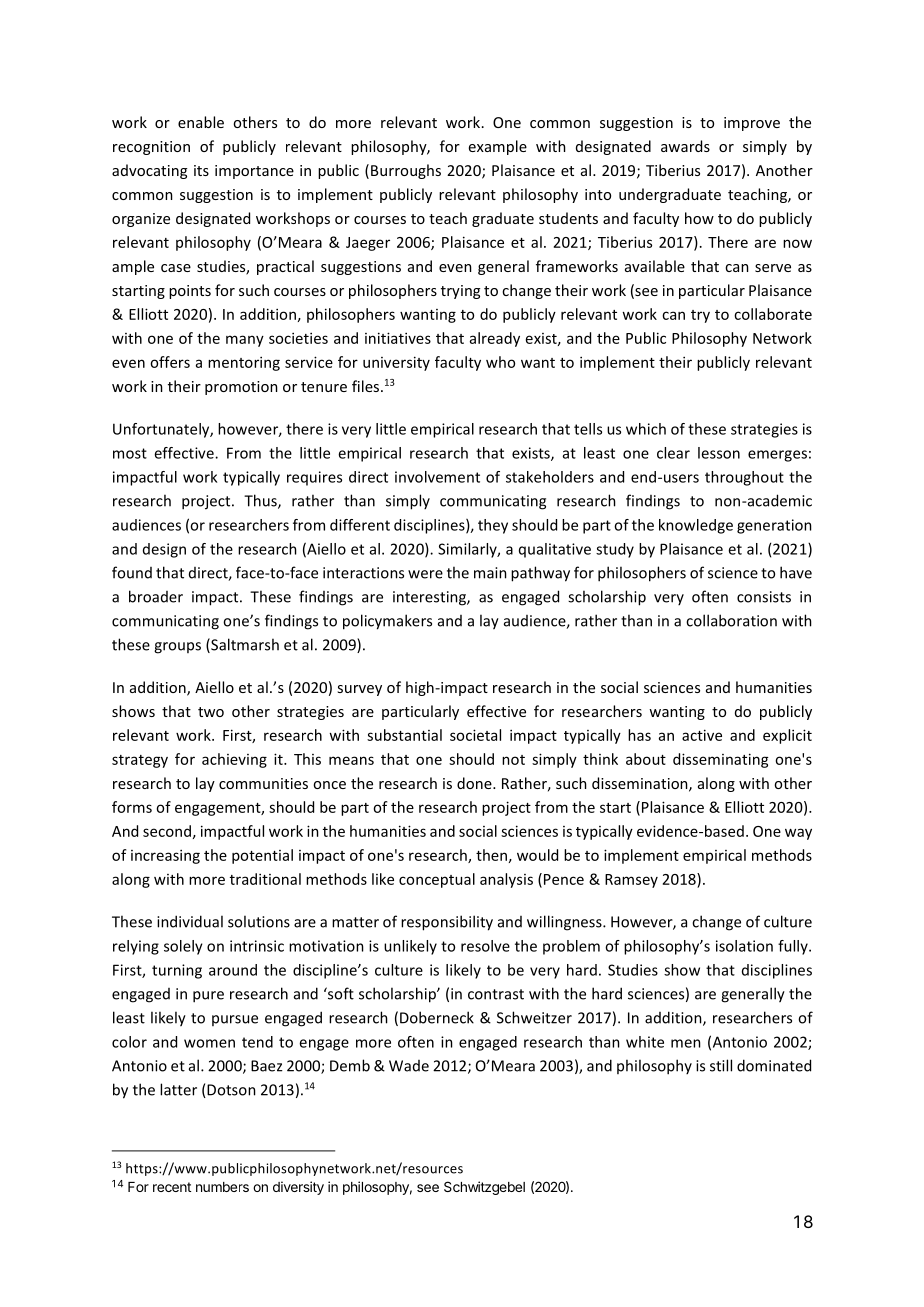 The image size is (924, 1307). I want to click on Wade, so click(409, 1066).
